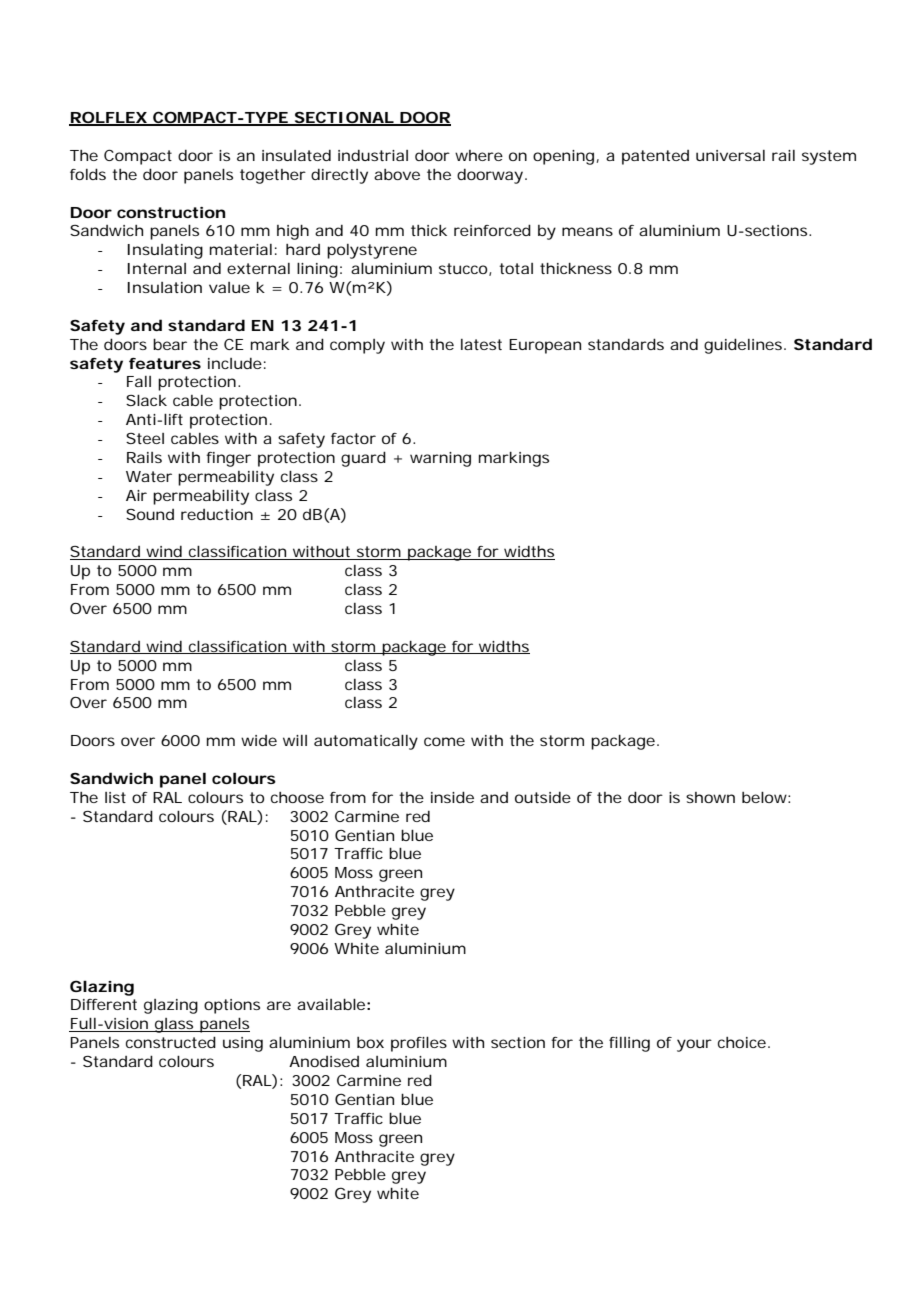  I want to click on universal, so click(730, 155).
